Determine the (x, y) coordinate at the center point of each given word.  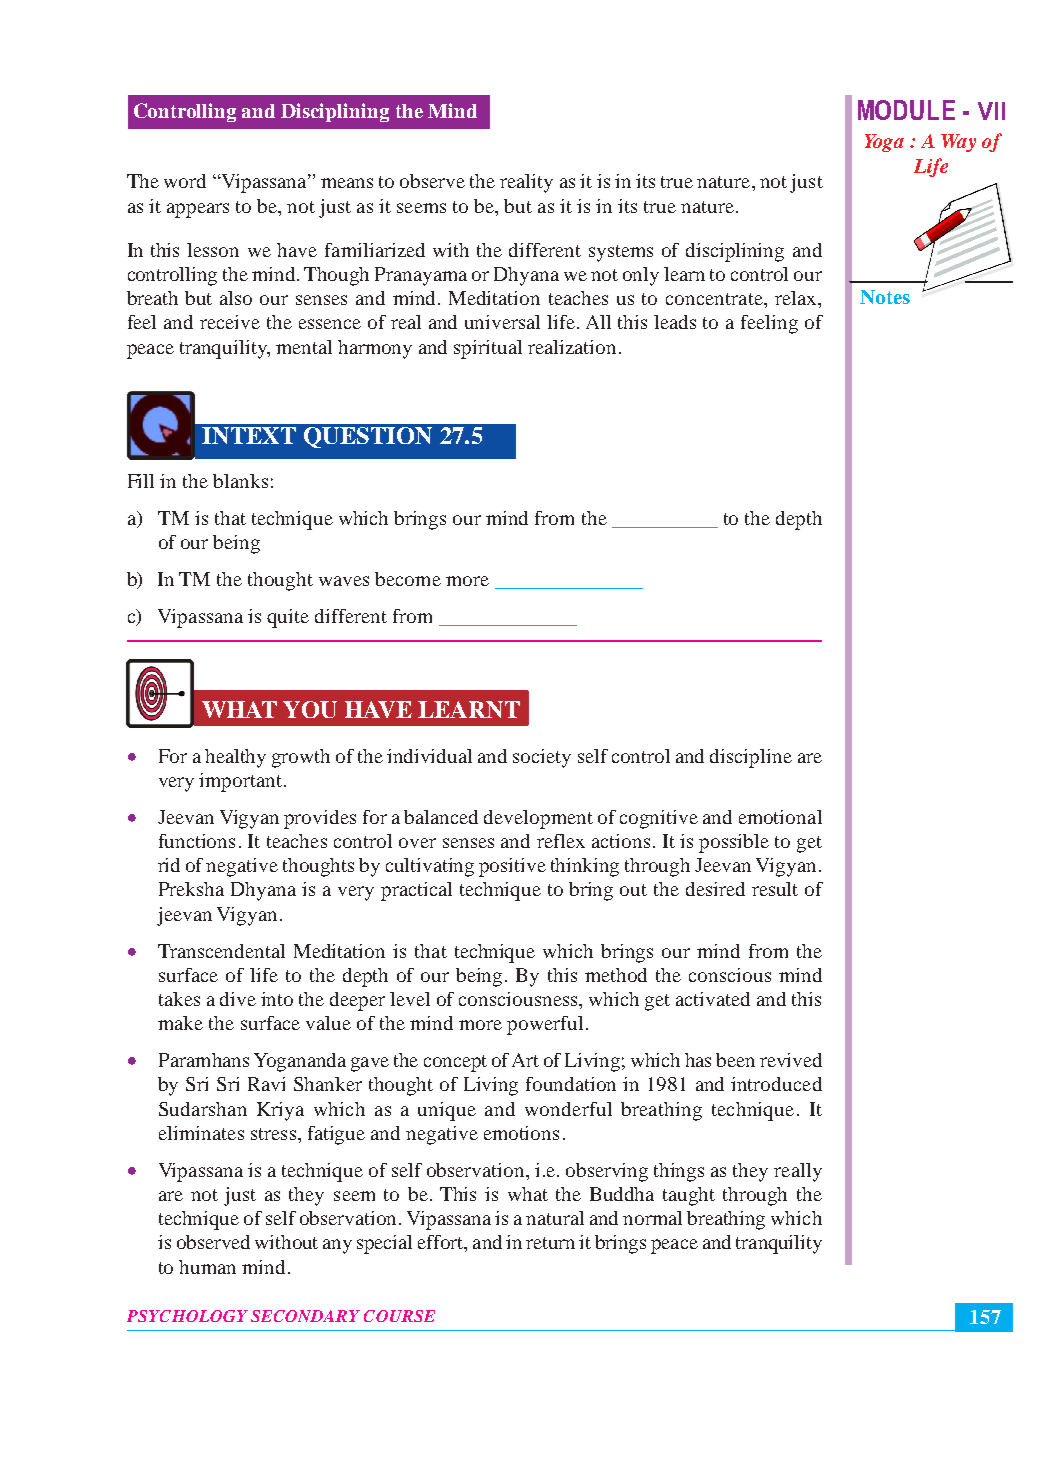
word (185, 181)
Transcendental (221, 951)
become (408, 579)
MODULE (906, 110)
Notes (885, 297)
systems (621, 253)
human (207, 1267)
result (775, 889)
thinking (585, 867)
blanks (240, 481)
